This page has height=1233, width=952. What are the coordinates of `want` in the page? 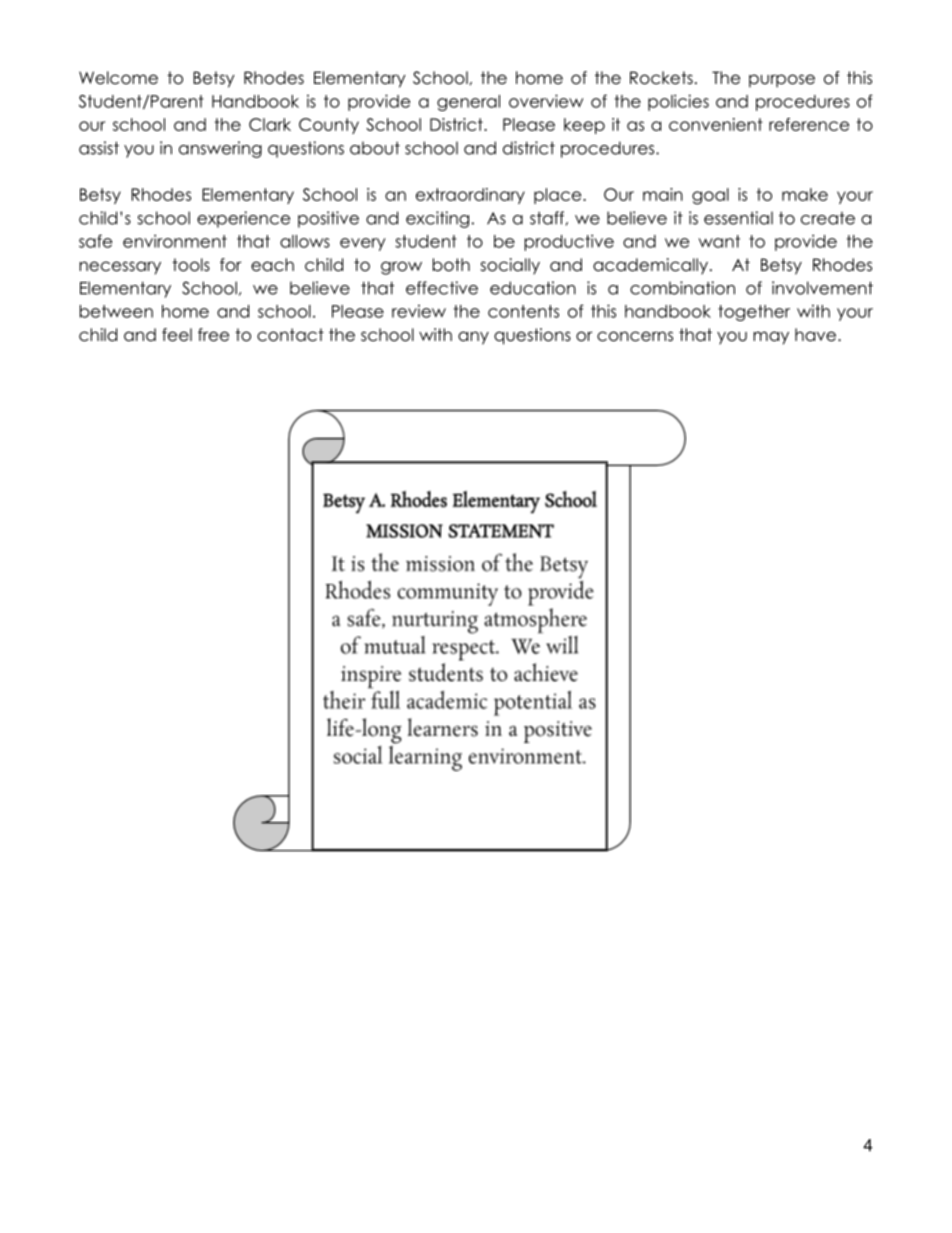 It's located at (719, 241).
